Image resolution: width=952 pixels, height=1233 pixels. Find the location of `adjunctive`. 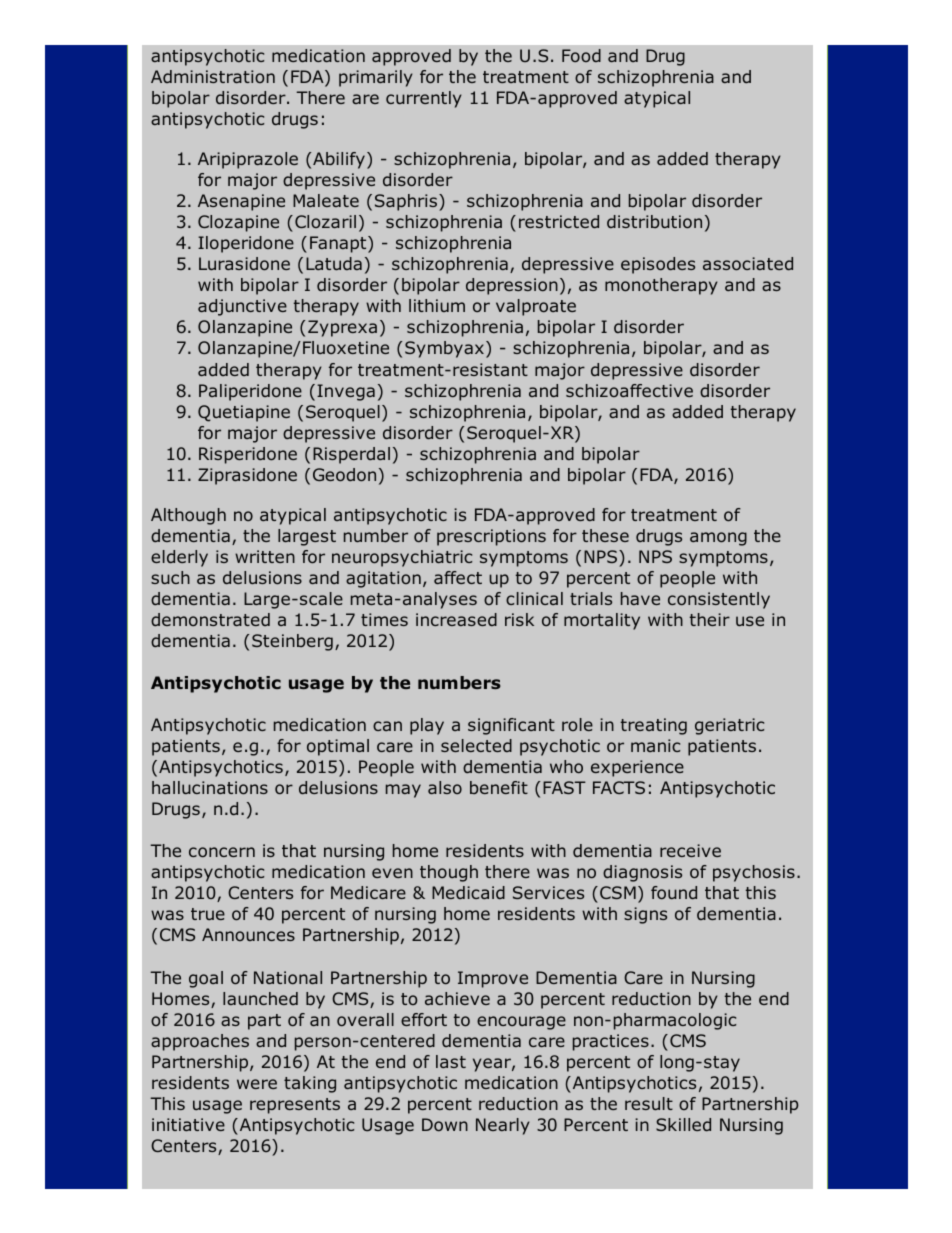

adjunctive is located at coordinates (242, 307).
